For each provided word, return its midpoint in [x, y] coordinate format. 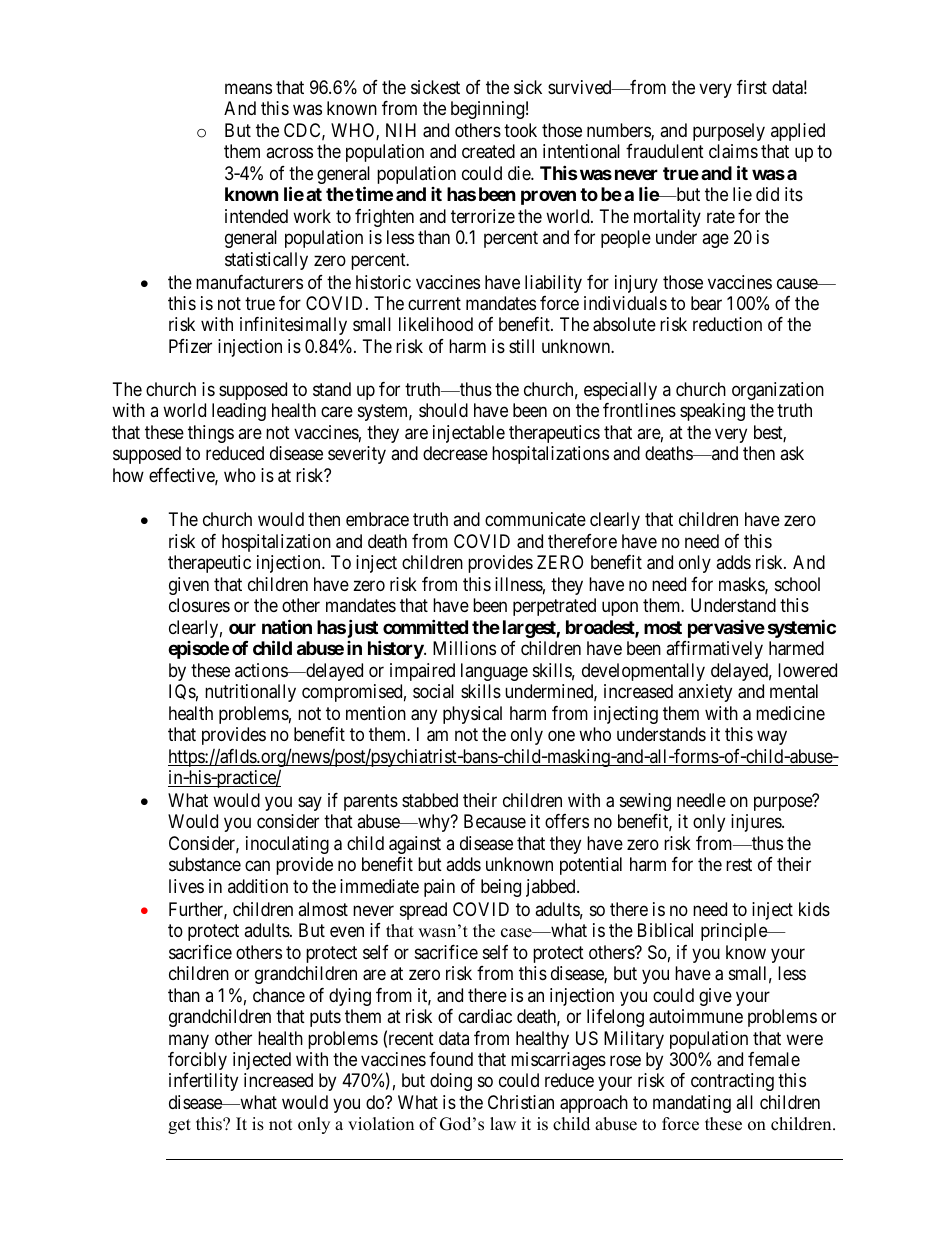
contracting [732, 1082]
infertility [203, 1082]
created [488, 151]
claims [733, 151]
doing [451, 1082]
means [248, 89]
